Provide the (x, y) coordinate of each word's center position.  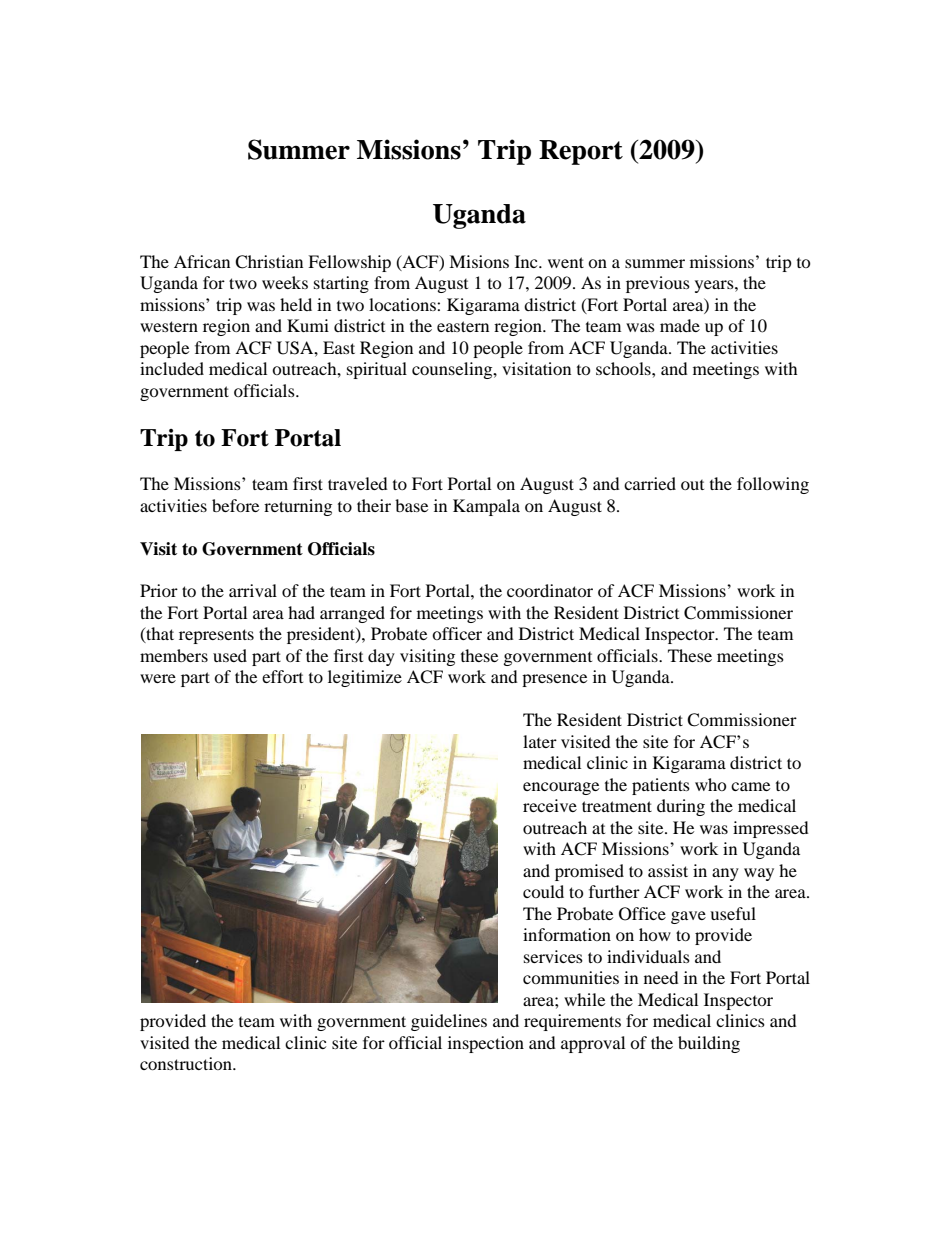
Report (581, 152)
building (709, 1044)
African (202, 261)
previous (658, 284)
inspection (486, 1044)
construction (187, 1063)
